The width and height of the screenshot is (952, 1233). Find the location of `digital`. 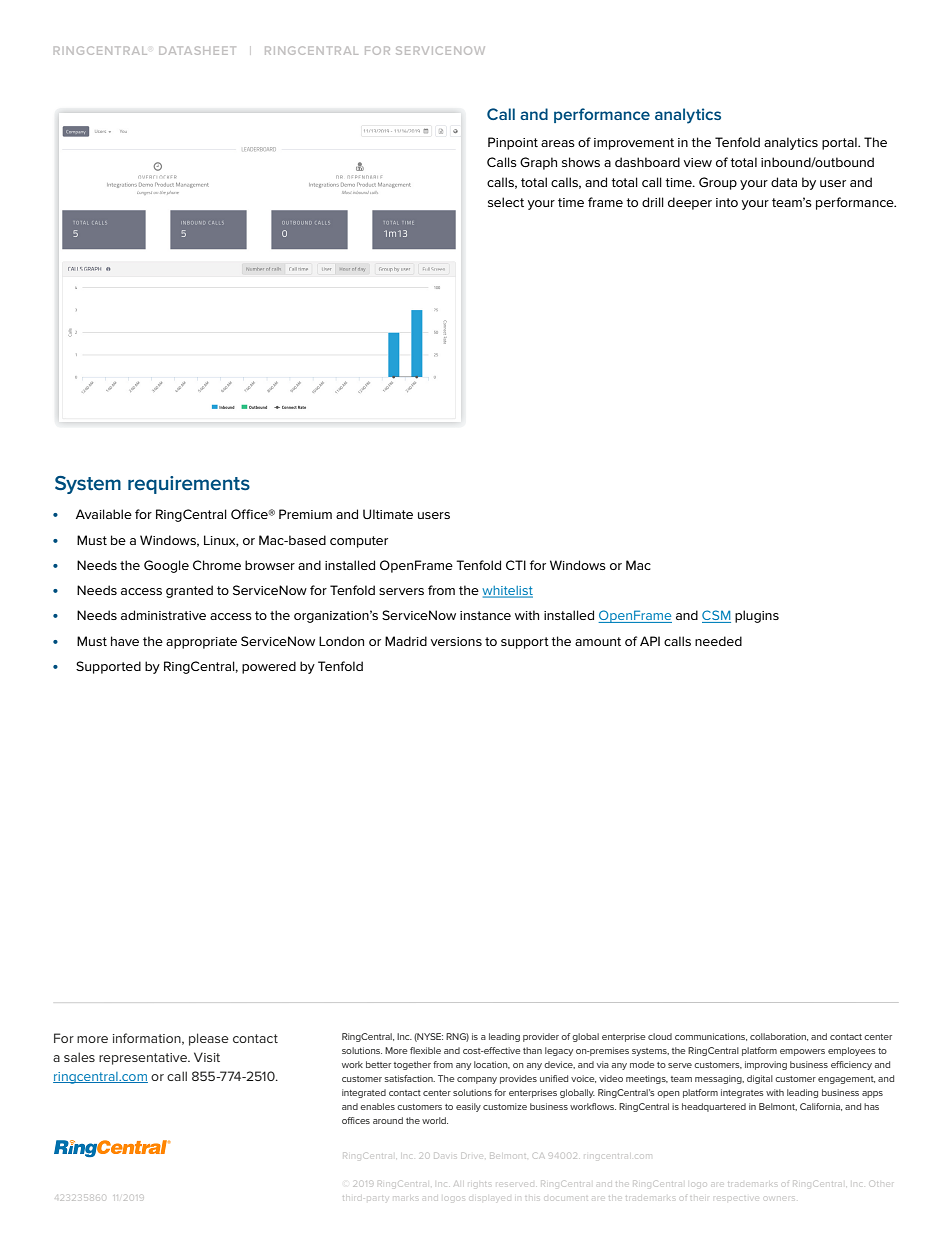

digital is located at coordinates (760, 1079).
